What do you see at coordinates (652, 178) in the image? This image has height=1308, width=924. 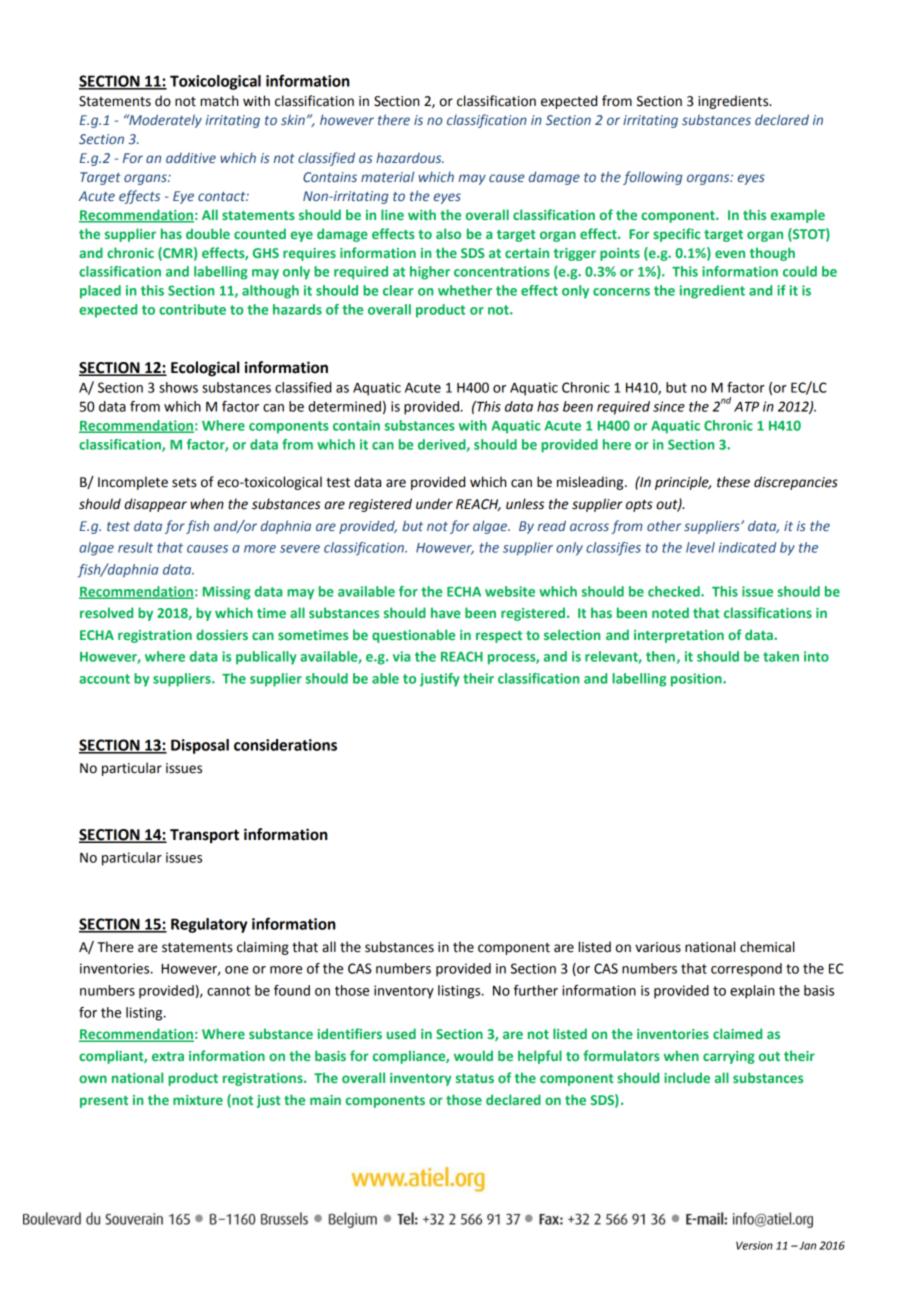 I see `following` at bounding box center [652, 178].
